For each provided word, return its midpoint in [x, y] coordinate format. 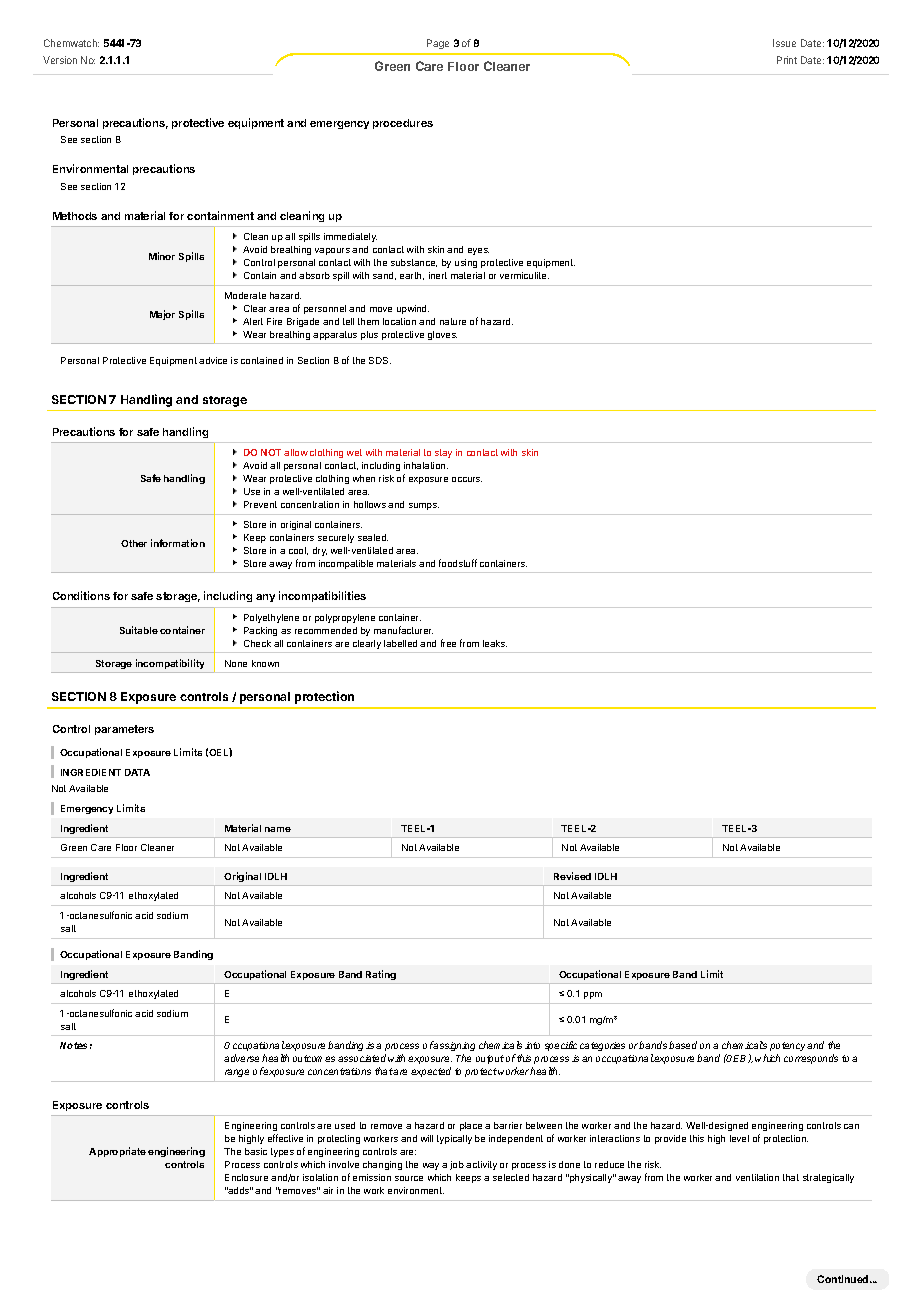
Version [60, 60]
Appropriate [117, 1152]
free [448, 643]
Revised [572, 876]
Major [162, 315]
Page [438, 44]
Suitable [139, 630]
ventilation [757, 1177]
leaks [495, 643]
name [278, 829]
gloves [442, 335]
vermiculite [524, 275]
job [457, 1165]
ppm [593, 995]
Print [787, 60]
